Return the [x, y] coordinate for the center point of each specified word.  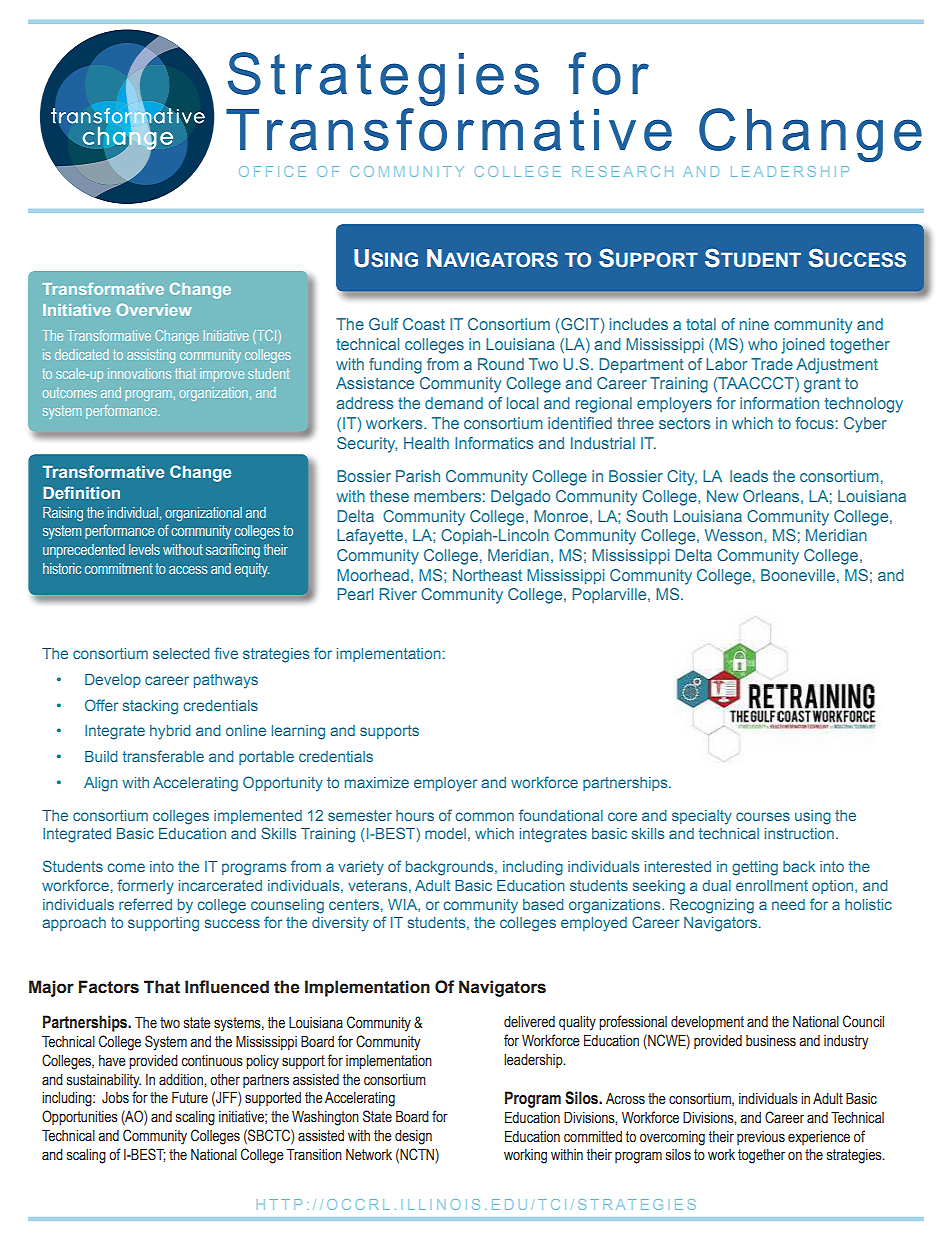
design [413, 1137]
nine [754, 324]
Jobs [115, 1098]
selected [181, 653]
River [398, 594]
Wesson [735, 535]
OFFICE [272, 171]
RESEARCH [622, 171]
